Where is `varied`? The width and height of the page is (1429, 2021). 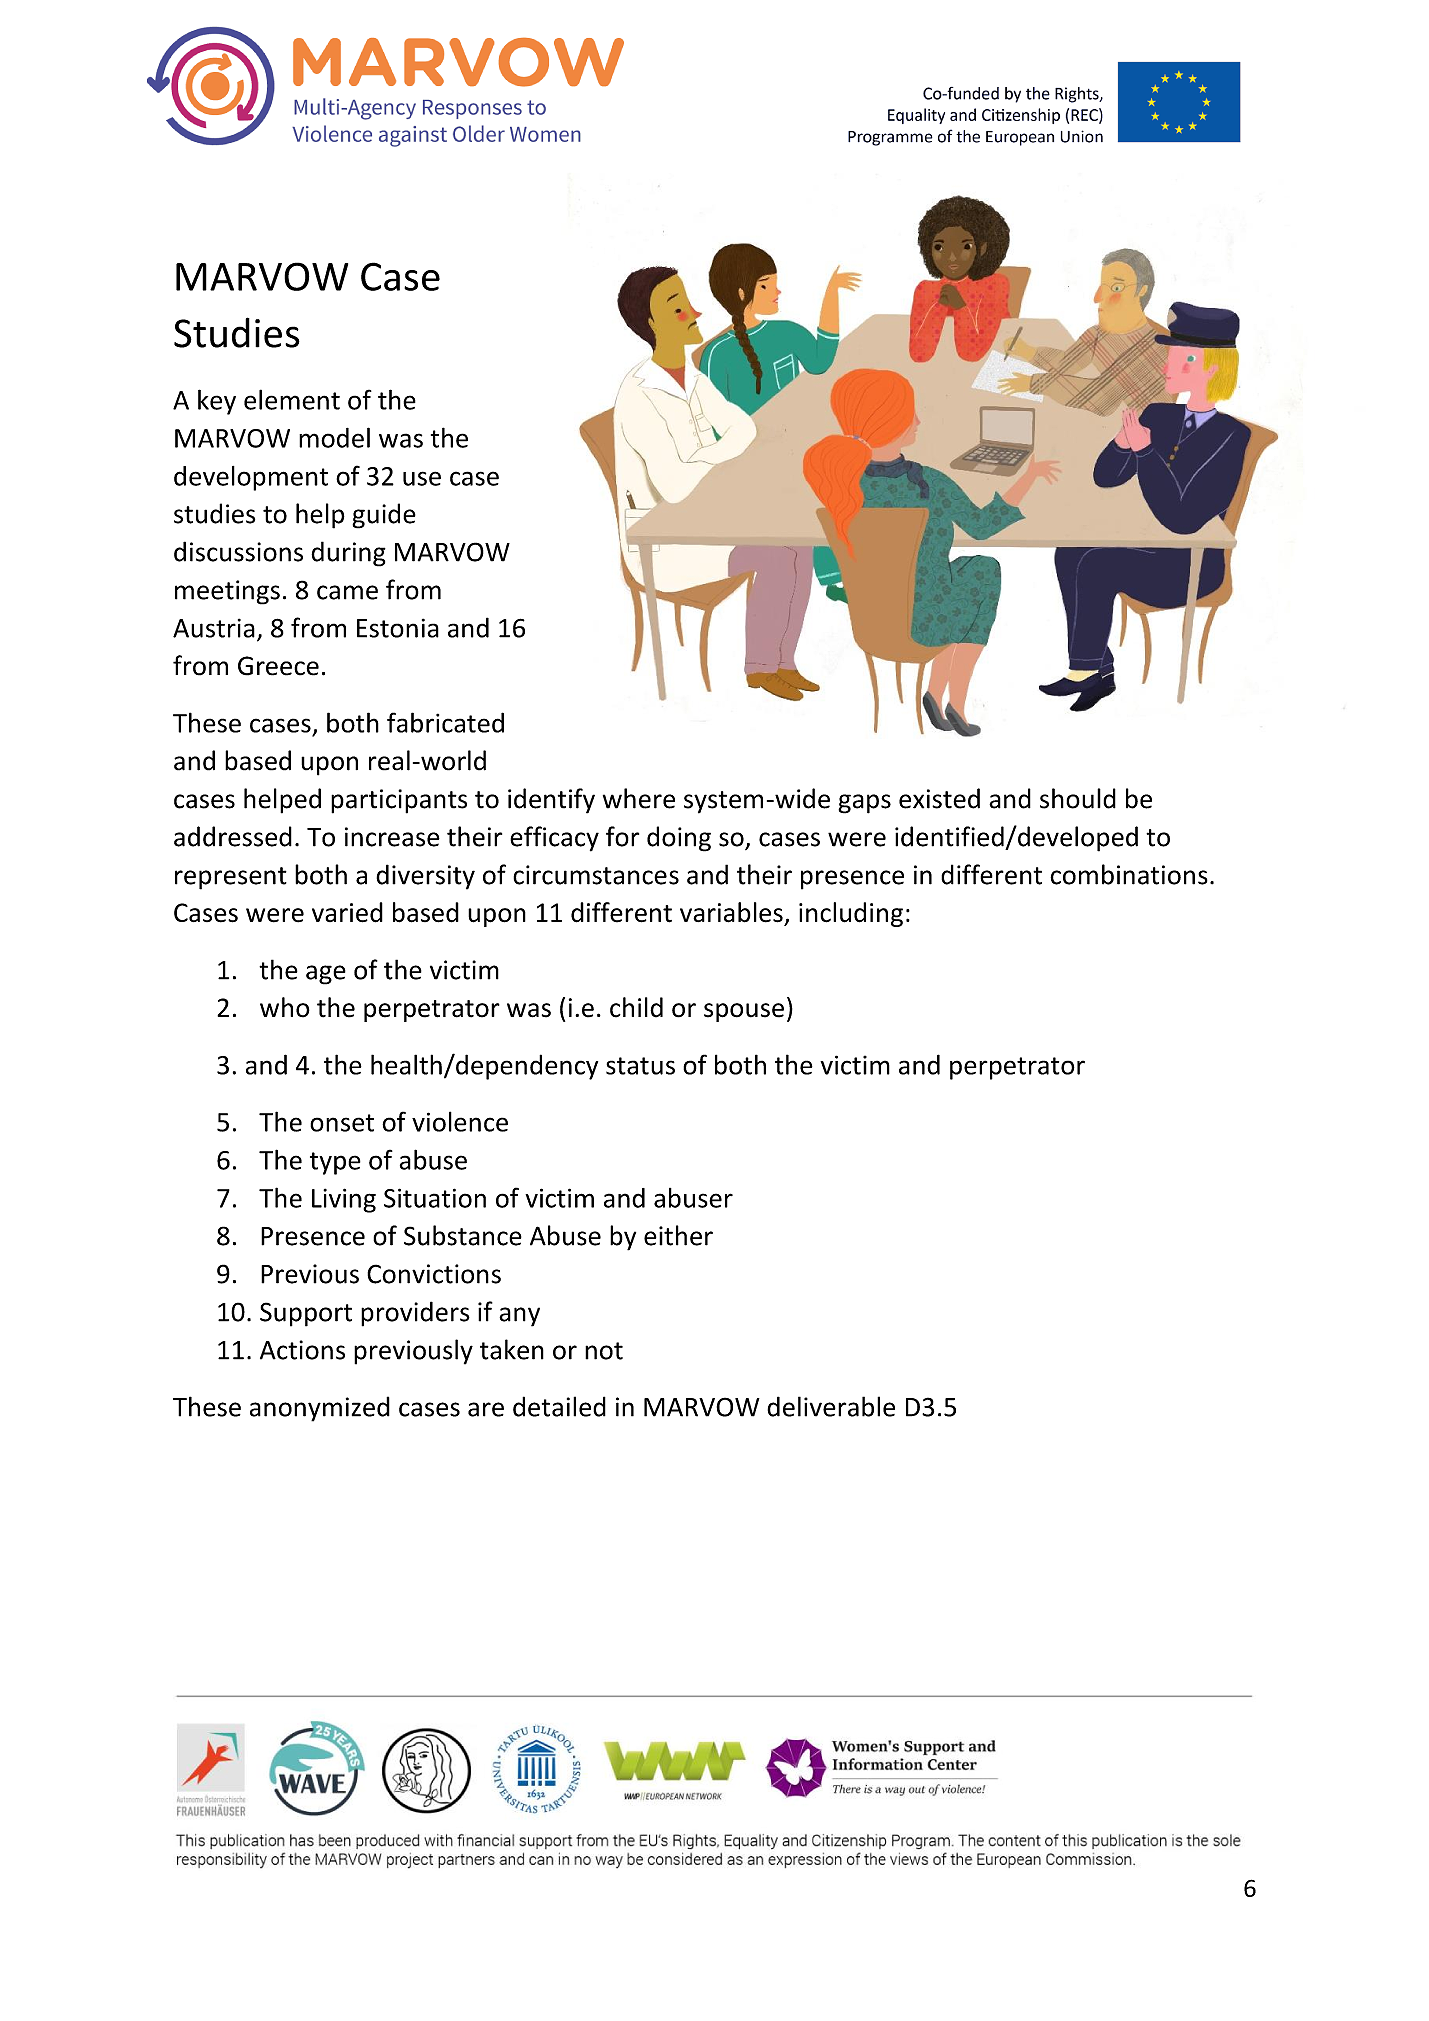
varied is located at coordinates (347, 912).
